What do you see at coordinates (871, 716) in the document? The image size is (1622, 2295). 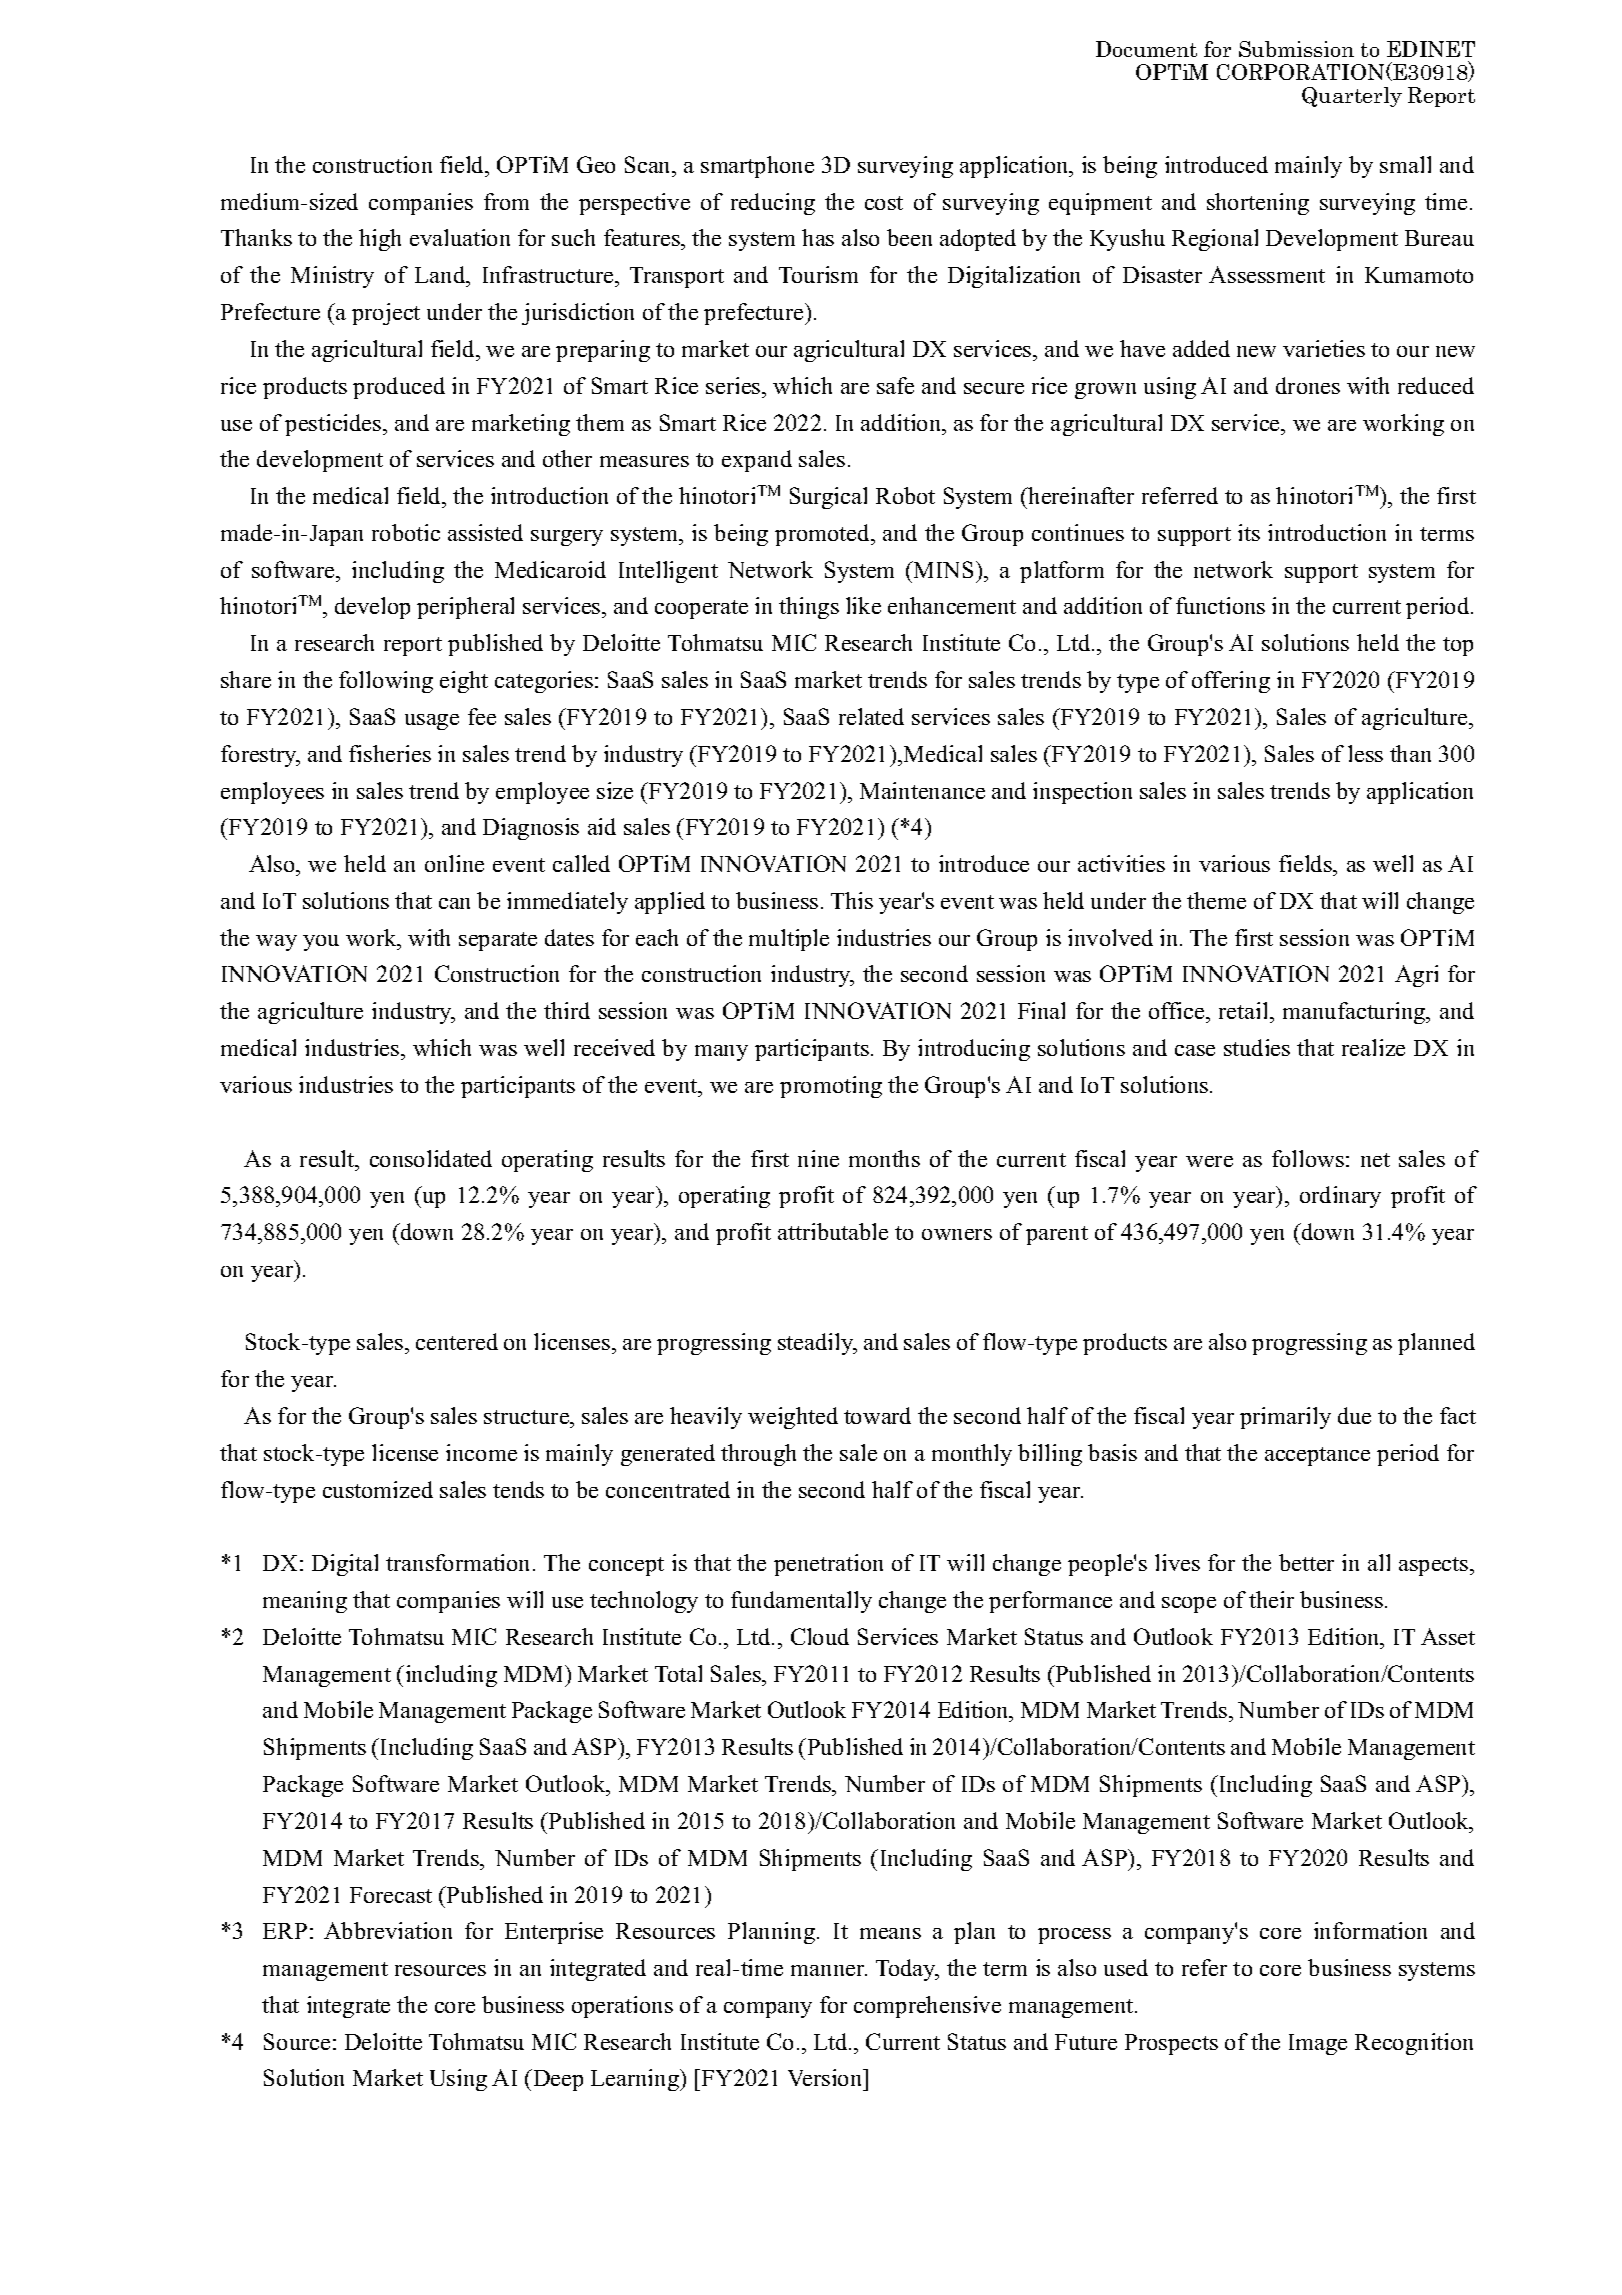 I see `related` at bounding box center [871, 716].
